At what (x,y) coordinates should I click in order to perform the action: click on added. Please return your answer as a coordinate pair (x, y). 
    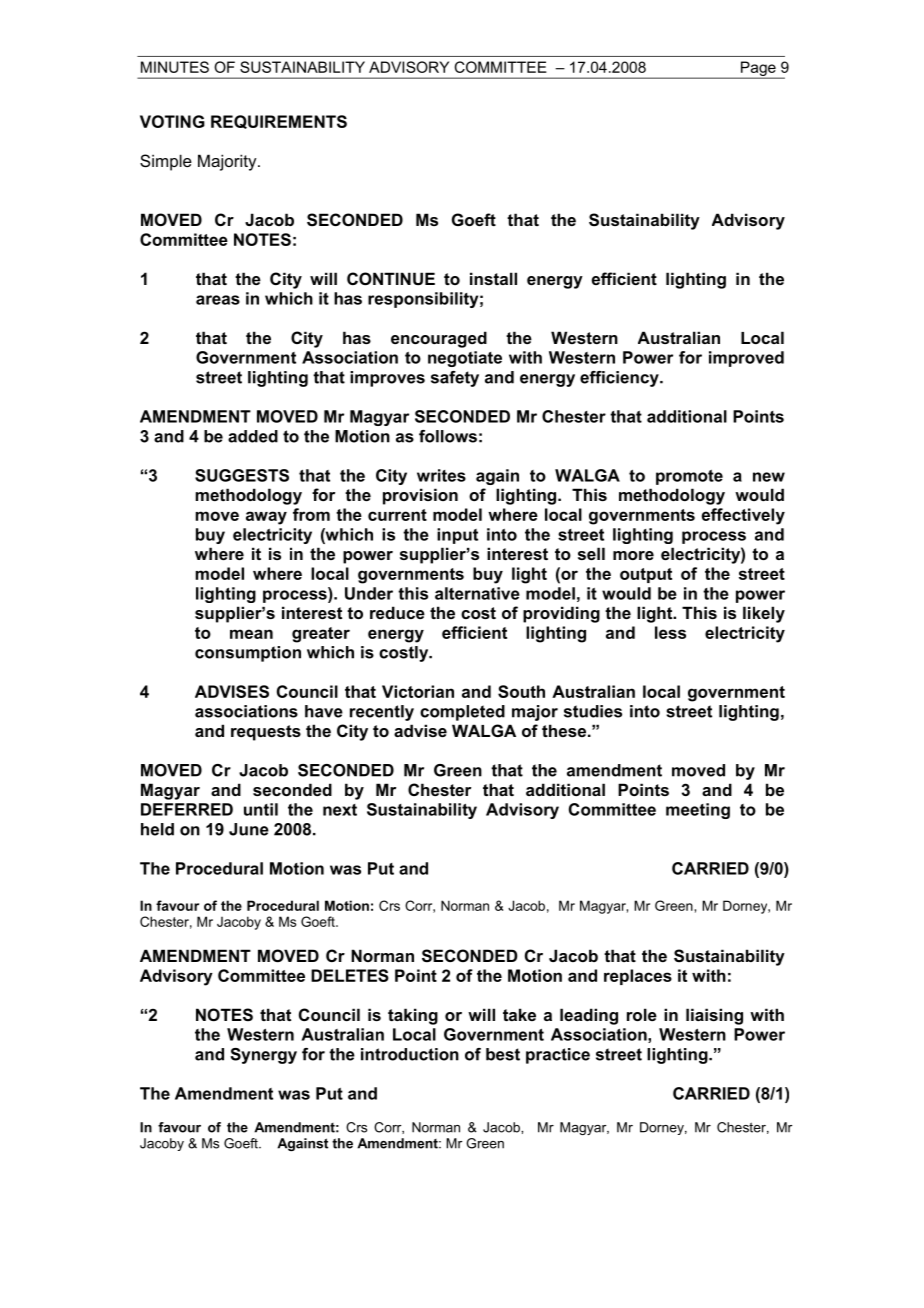
    Looking at the image, I should click on (253, 436).
